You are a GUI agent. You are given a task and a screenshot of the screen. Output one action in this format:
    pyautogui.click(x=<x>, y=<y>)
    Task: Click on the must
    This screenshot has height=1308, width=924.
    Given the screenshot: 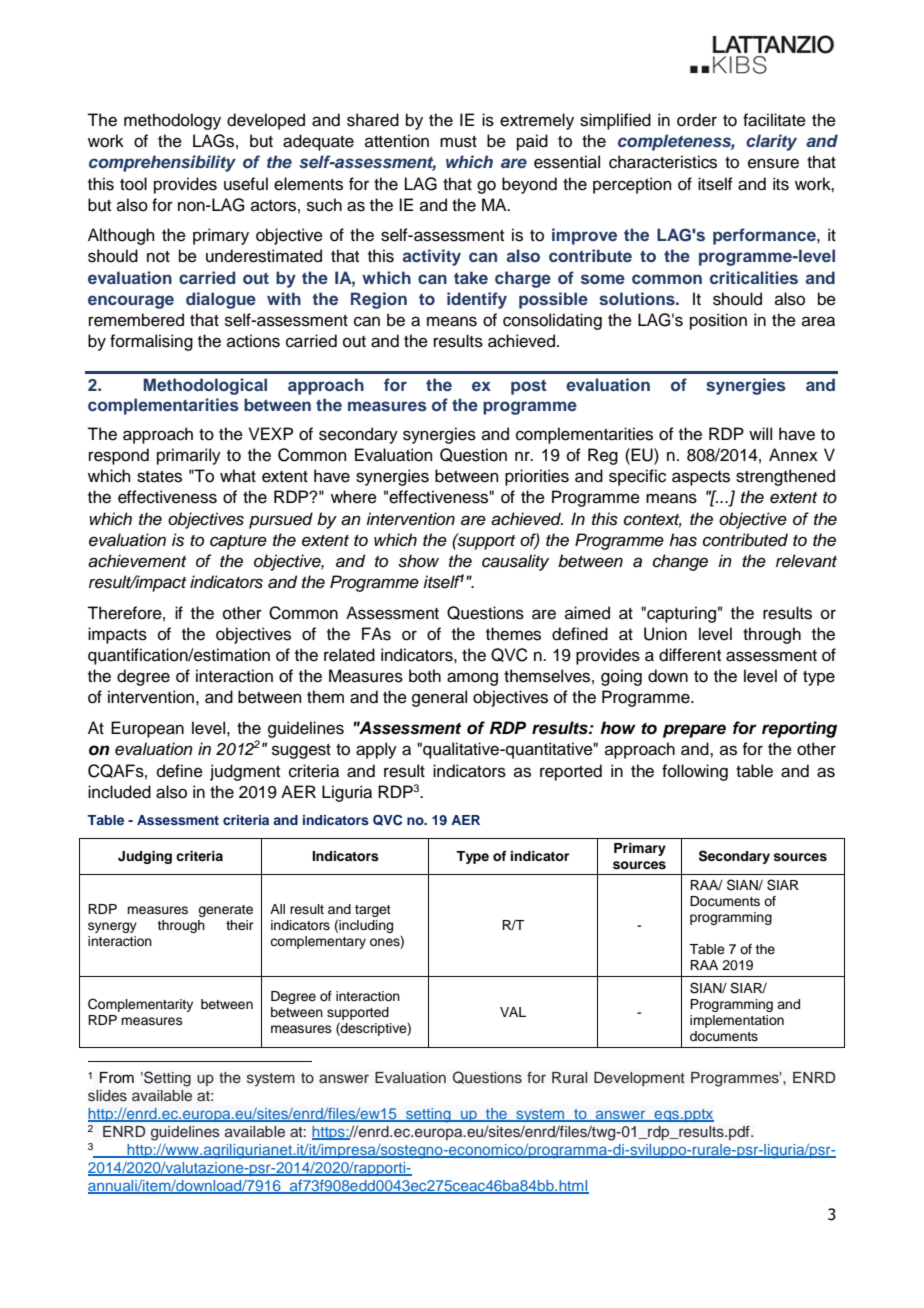 What is the action you would take?
    pyautogui.click(x=458, y=142)
